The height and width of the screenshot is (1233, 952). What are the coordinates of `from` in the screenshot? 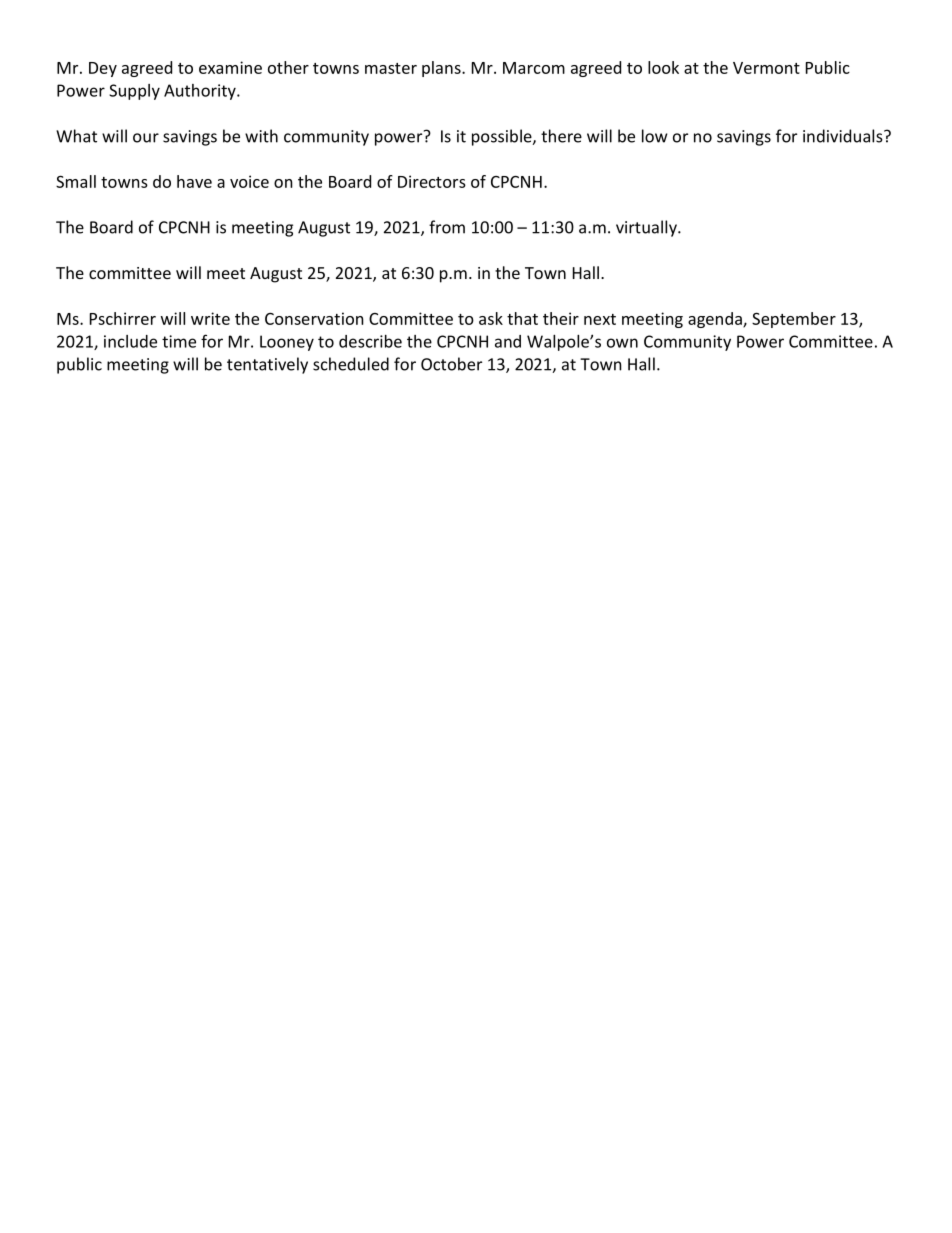 It's located at (447, 227).
